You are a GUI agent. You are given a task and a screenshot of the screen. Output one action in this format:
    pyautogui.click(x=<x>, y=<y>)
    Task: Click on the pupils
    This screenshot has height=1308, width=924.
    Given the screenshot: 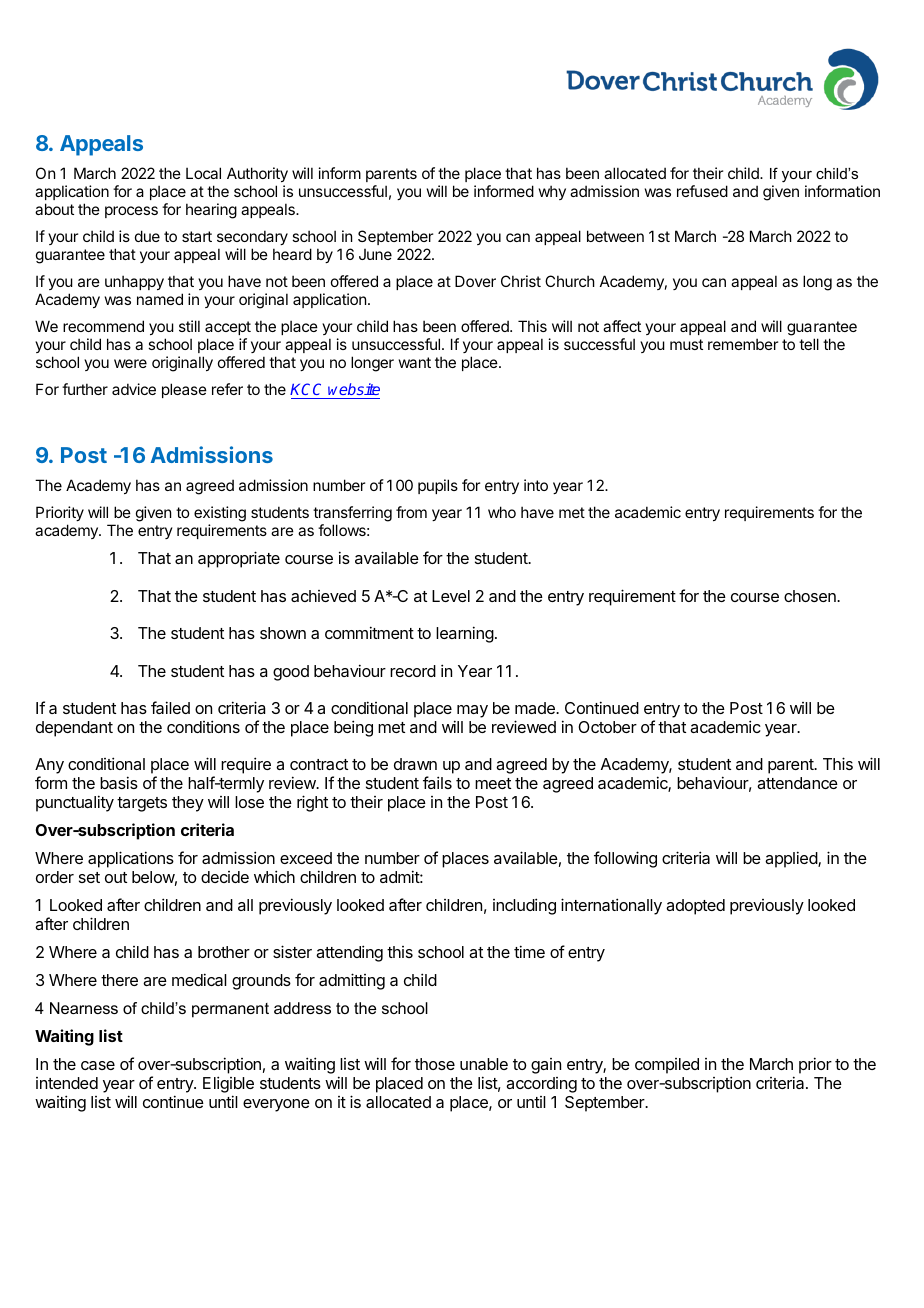 What is the action you would take?
    pyautogui.click(x=438, y=486)
